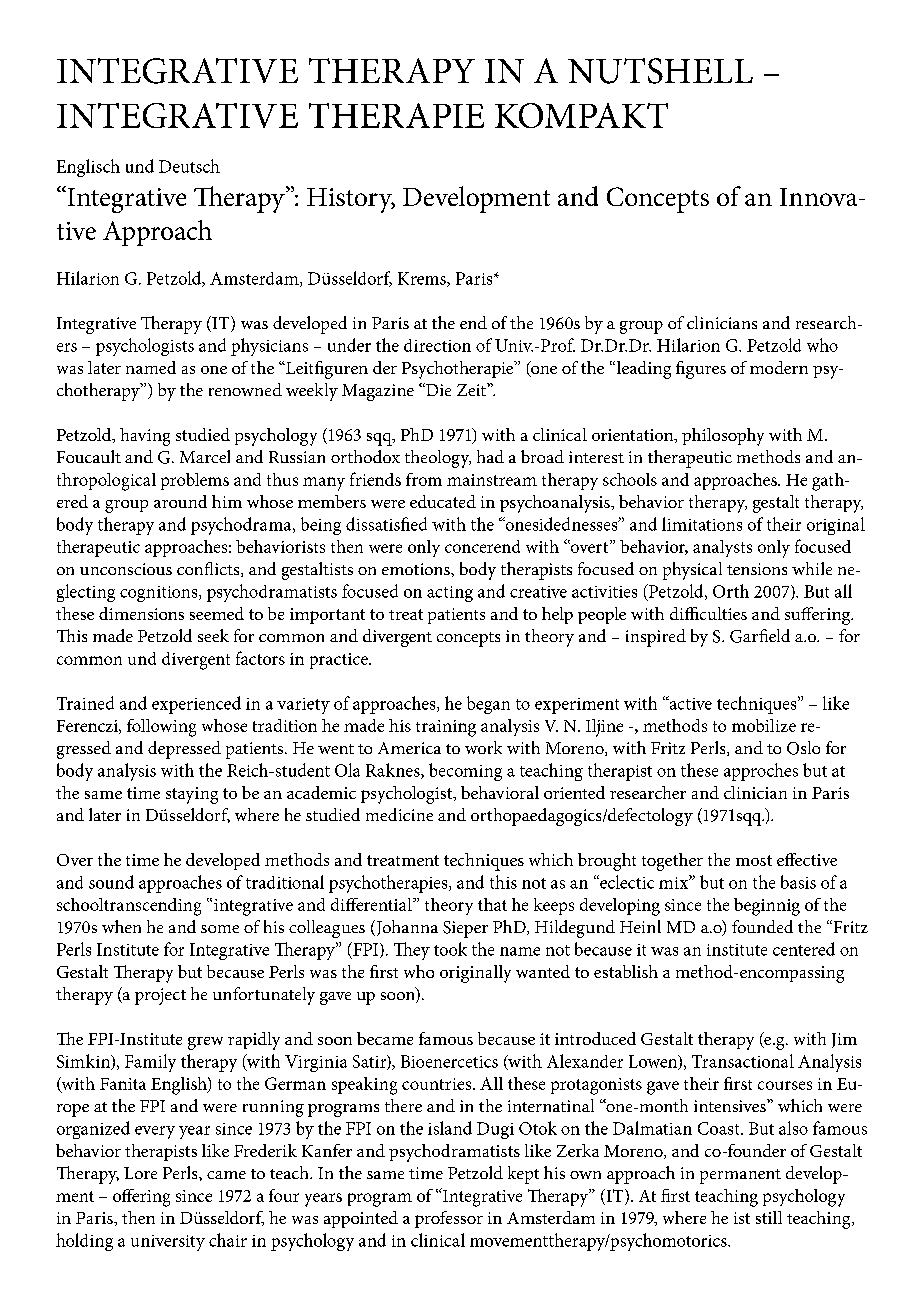  Describe the element at coordinates (660, 71) in the screenshot. I see `NUTSHELL` at that location.
